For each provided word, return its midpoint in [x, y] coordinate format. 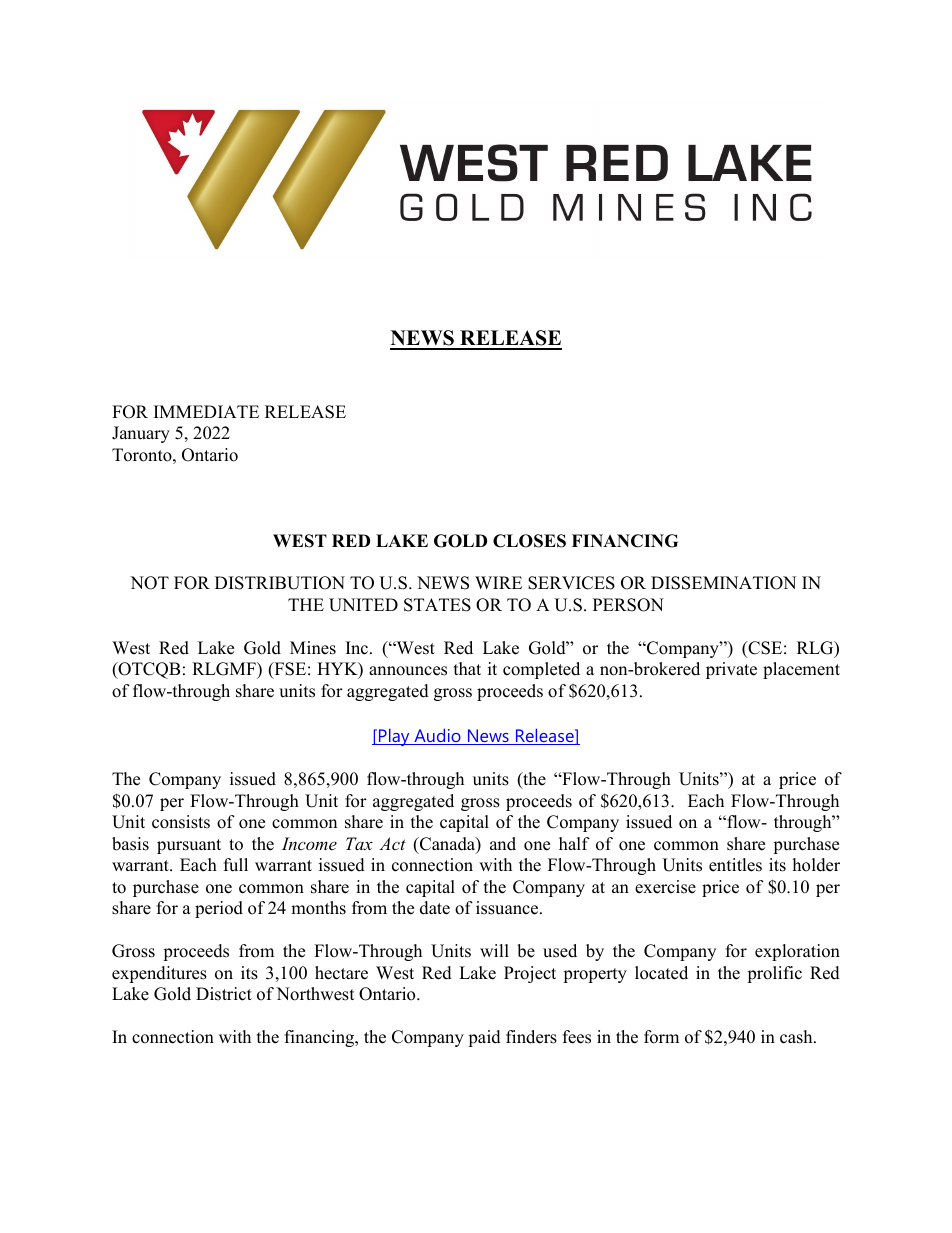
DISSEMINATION [723, 583]
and [503, 844]
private [731, 670]
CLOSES [529, 541]
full [236, 865]
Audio [437, 737]
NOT [149, 583]
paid [484, 1038]
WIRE [498, 582]
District [224, 994]
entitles [735, 865]
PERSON [628, 605]
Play [394, 737]
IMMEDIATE [206, 411]
